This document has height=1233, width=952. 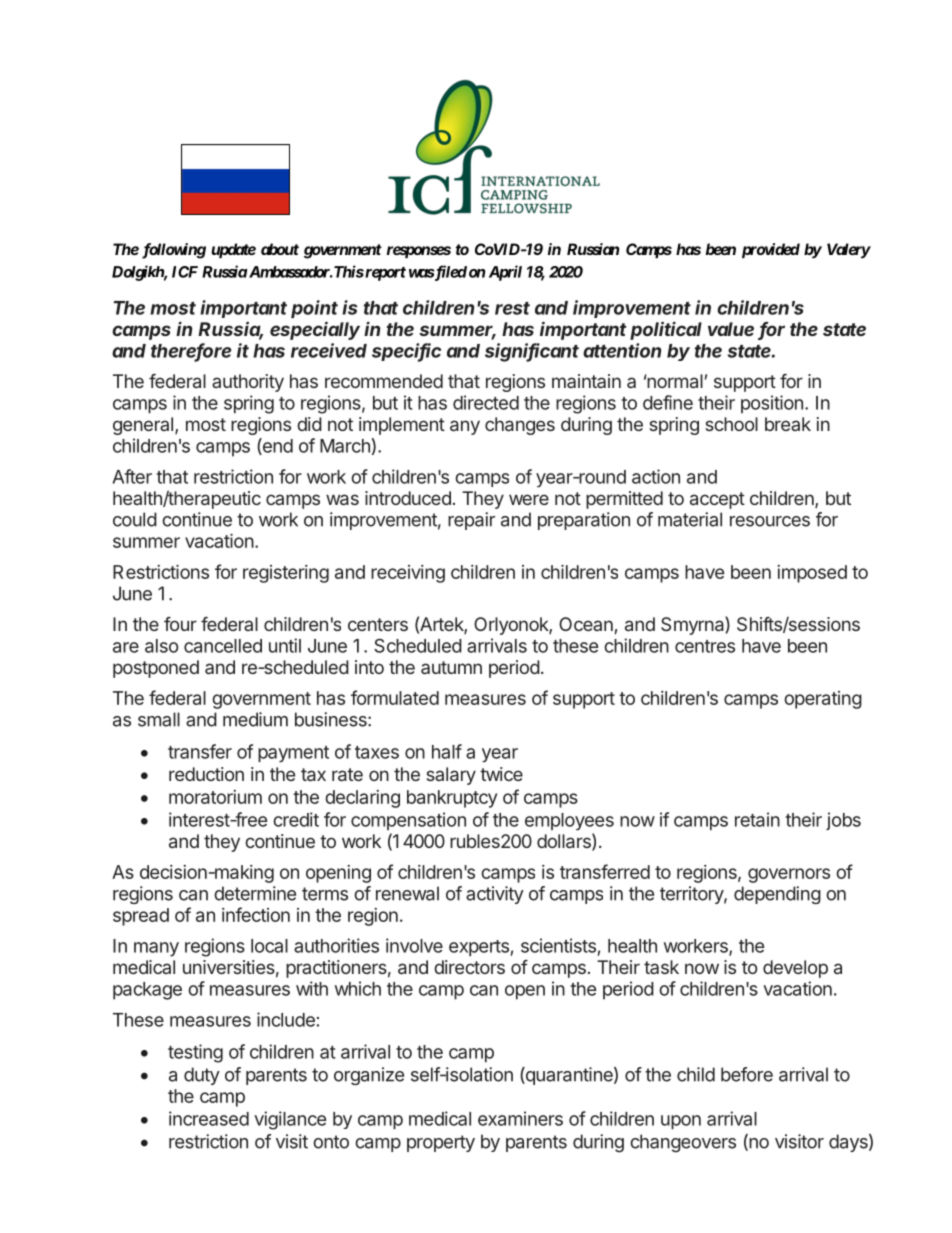 I want to click on ICF, so click(x=185, y=272).
